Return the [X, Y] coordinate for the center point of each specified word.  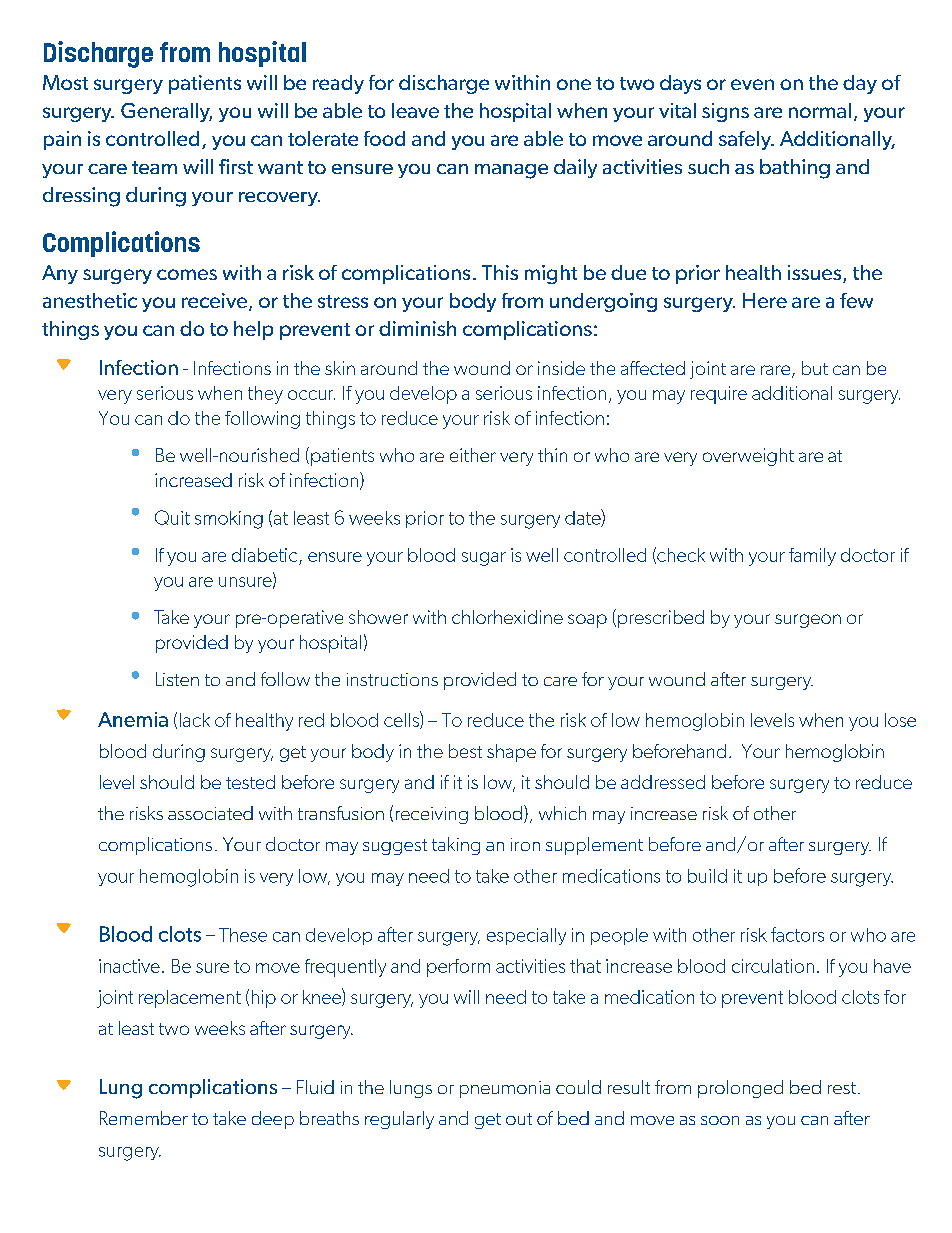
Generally [166, 112]
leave [415, 110]
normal [820, 110]
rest [842, 1088]
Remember [144, 1118]
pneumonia [505, 1089]
